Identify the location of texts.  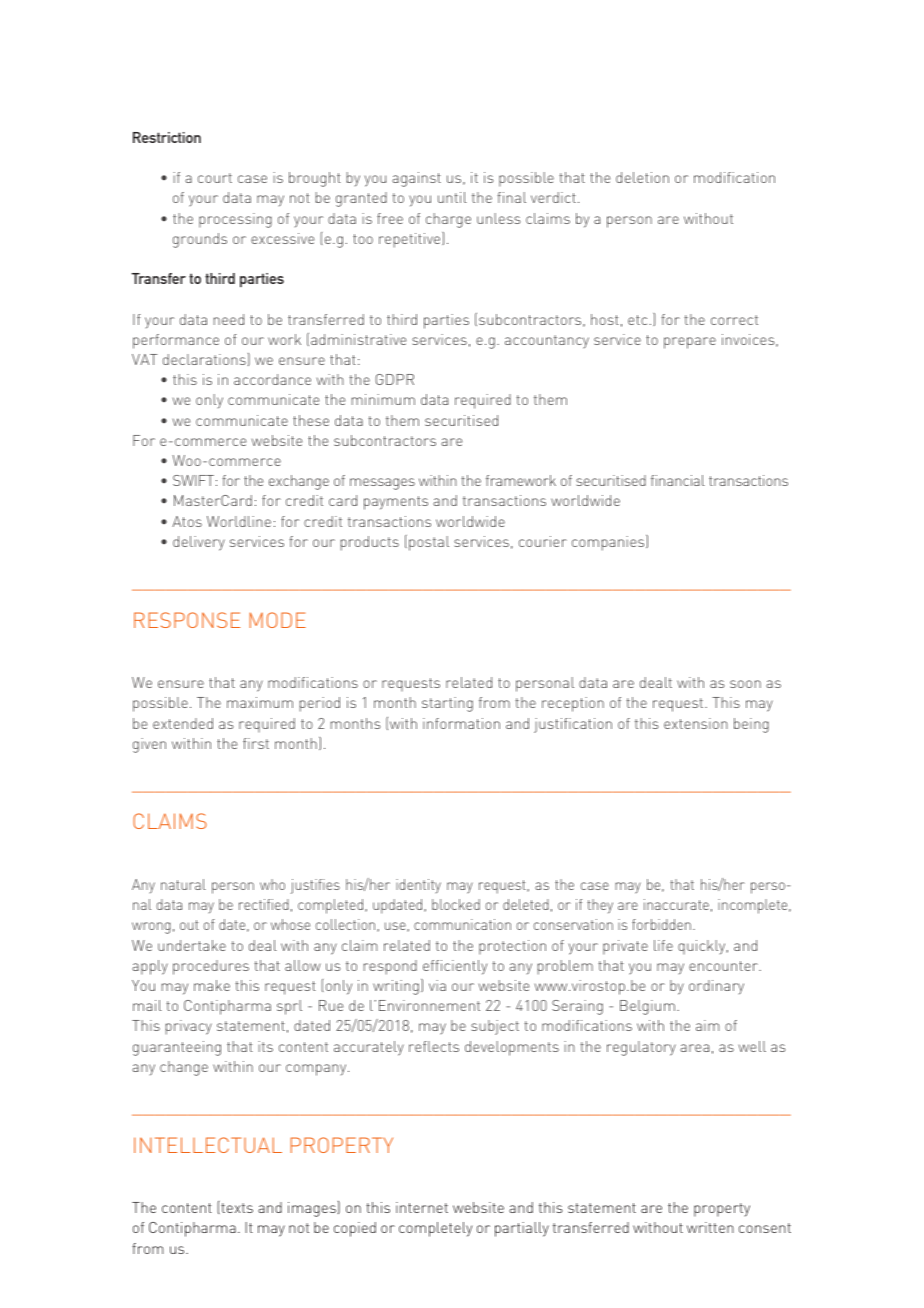
(236, 1208).
